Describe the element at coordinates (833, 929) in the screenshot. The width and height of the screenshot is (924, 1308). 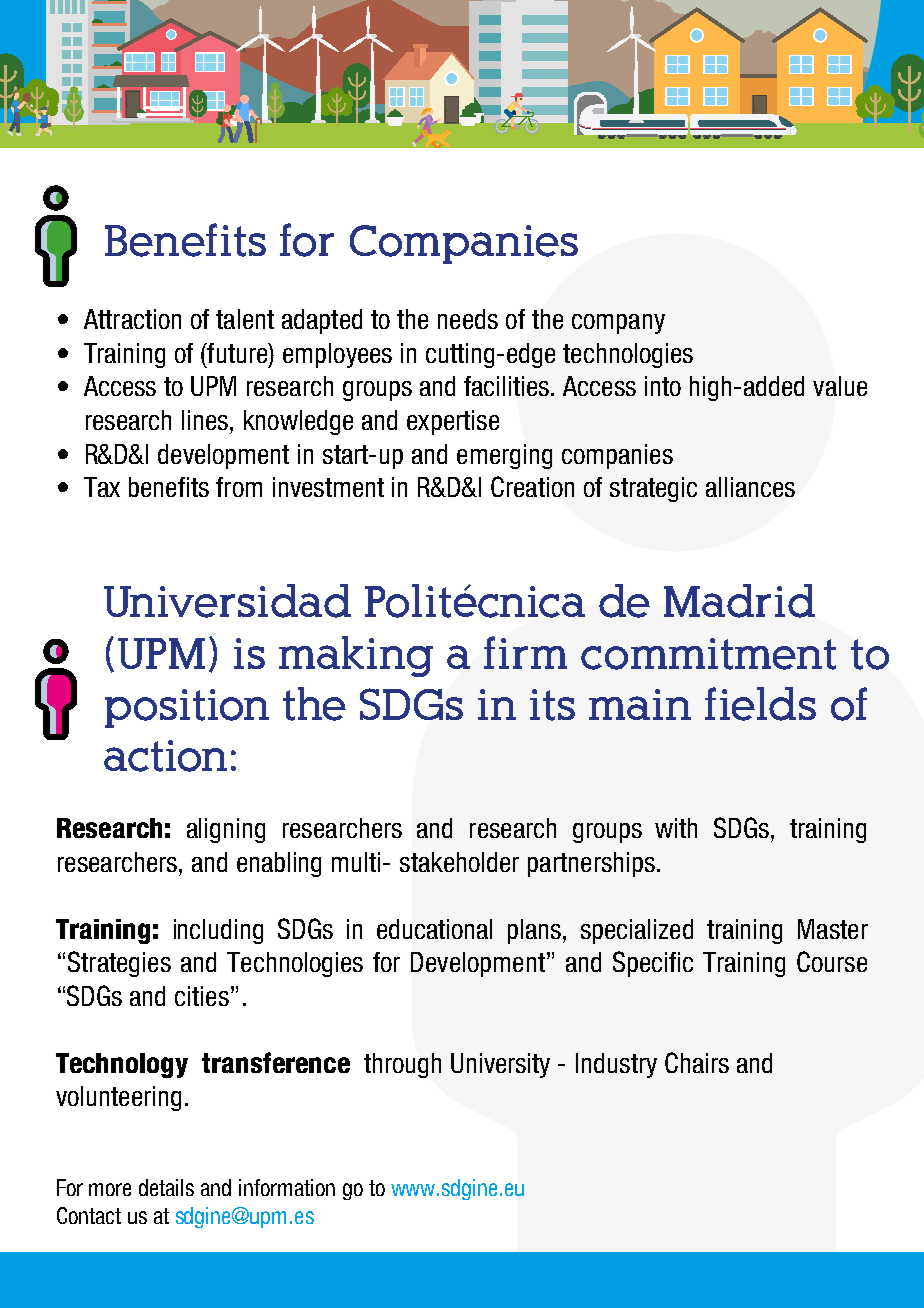
I see `Master` at that location.
